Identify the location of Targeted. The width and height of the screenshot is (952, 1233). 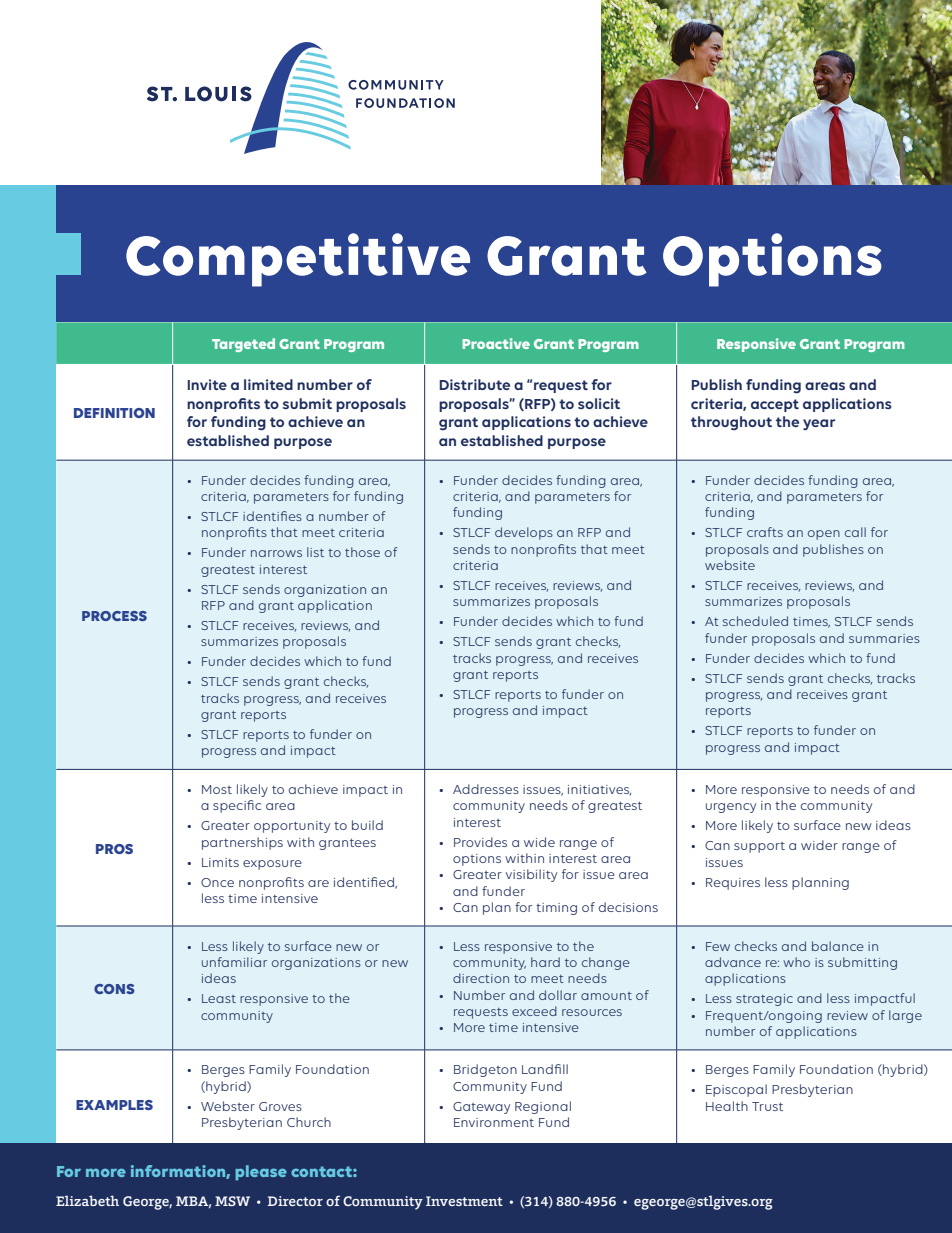
(243, 345).
